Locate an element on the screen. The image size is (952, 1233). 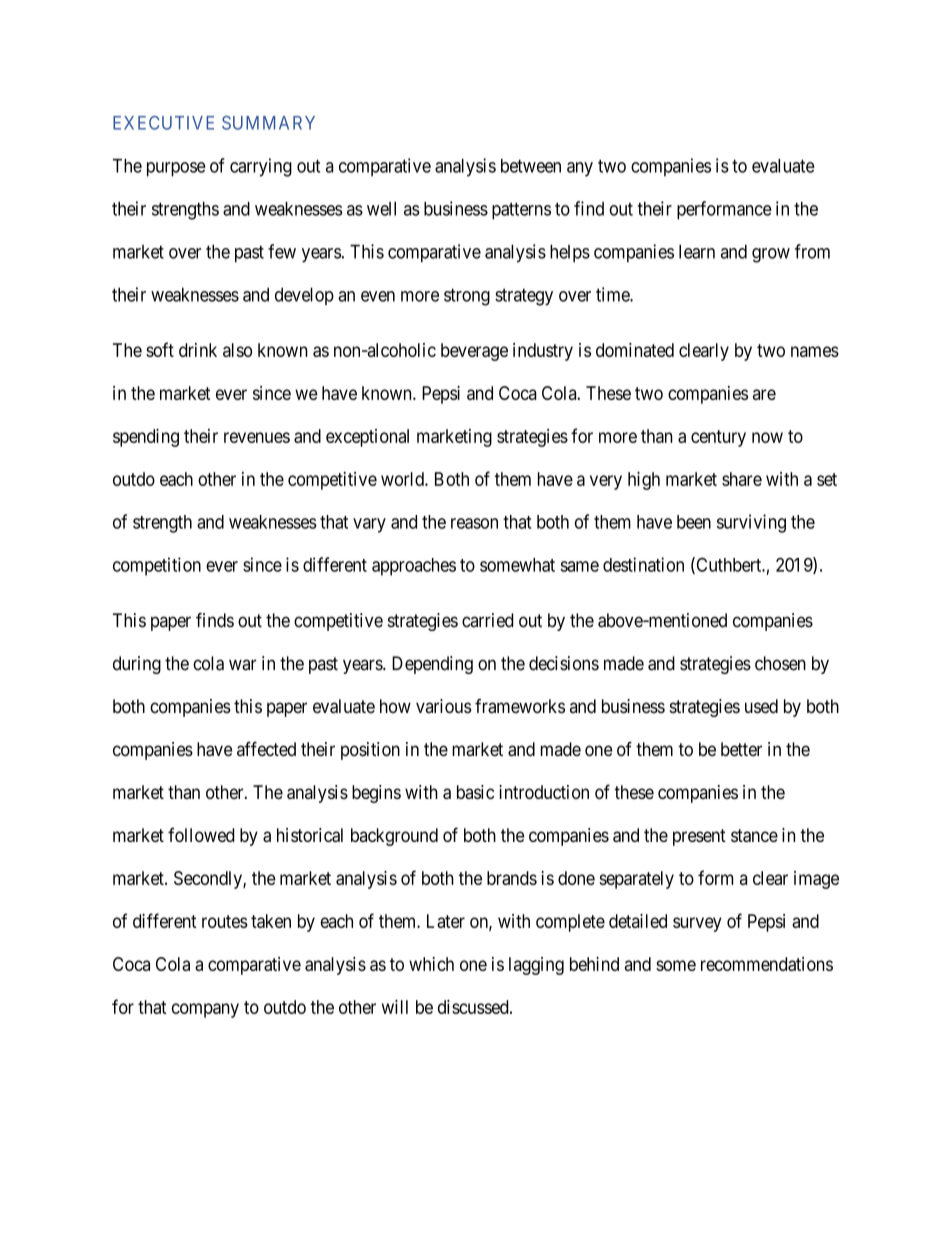
between is located at coordinates (531, 166).
